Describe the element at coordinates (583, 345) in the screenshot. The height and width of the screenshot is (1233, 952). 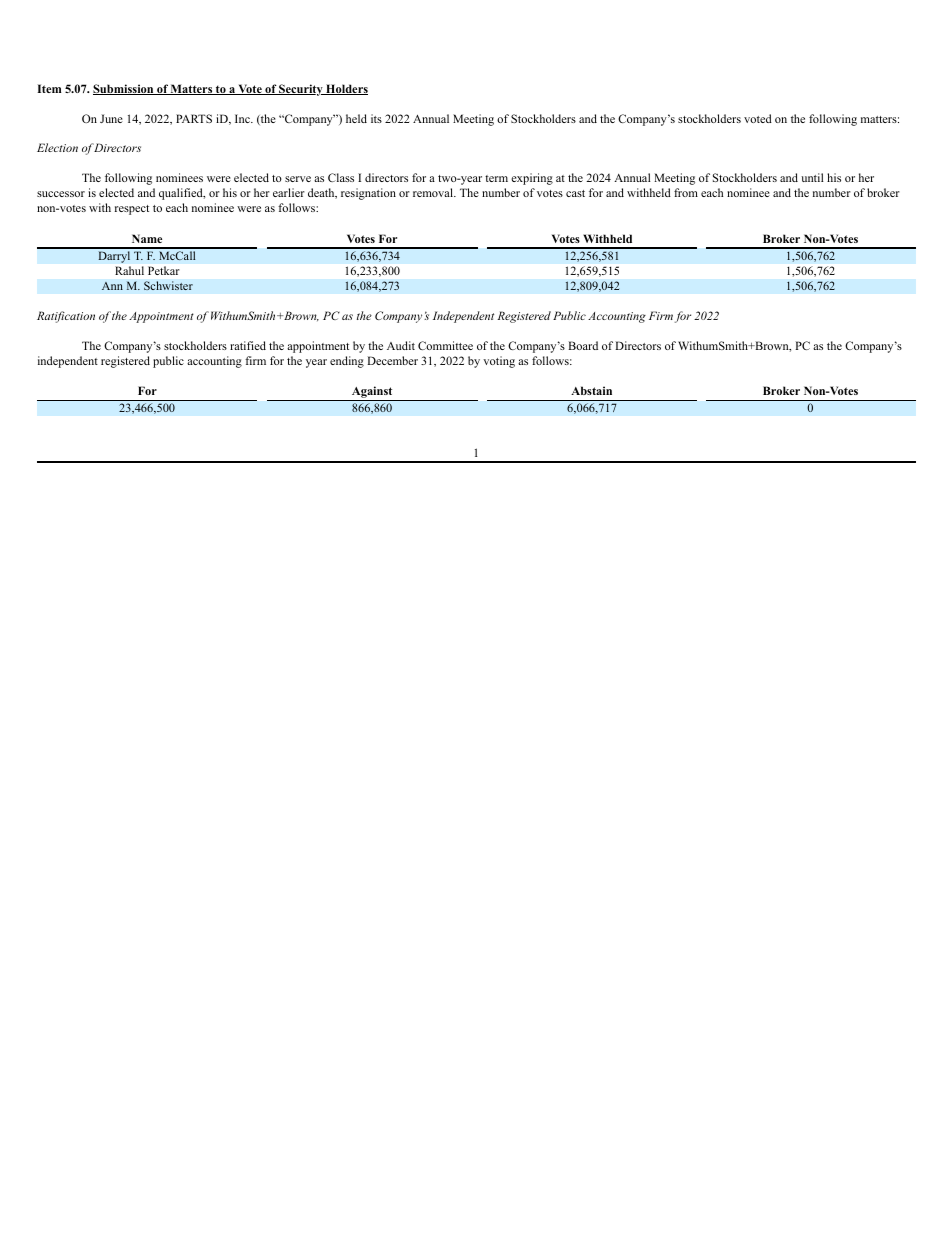
I see `Board` at that location.
